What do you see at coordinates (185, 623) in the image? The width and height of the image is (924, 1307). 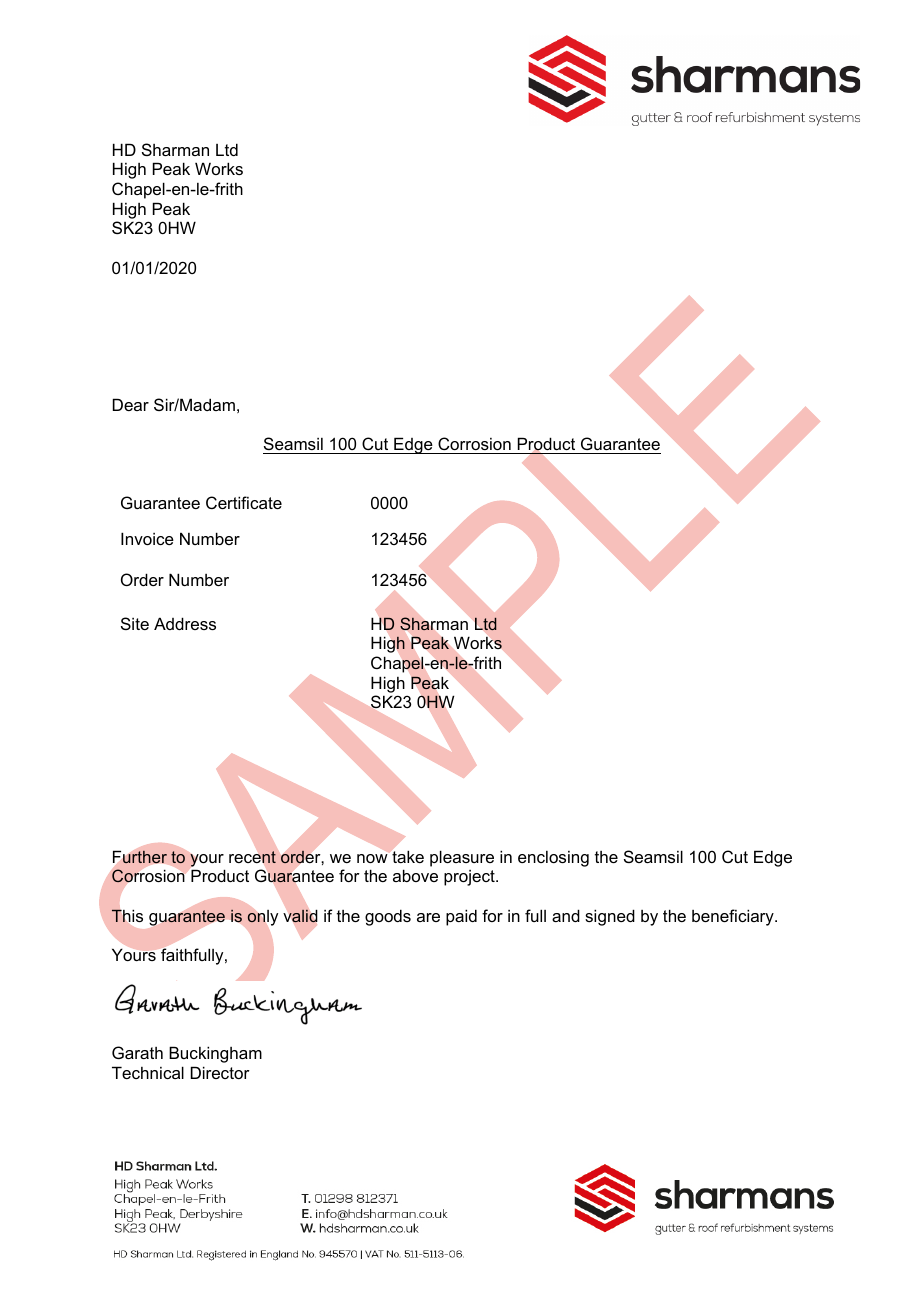 I see `Address` at bounding box center [185, 623].
